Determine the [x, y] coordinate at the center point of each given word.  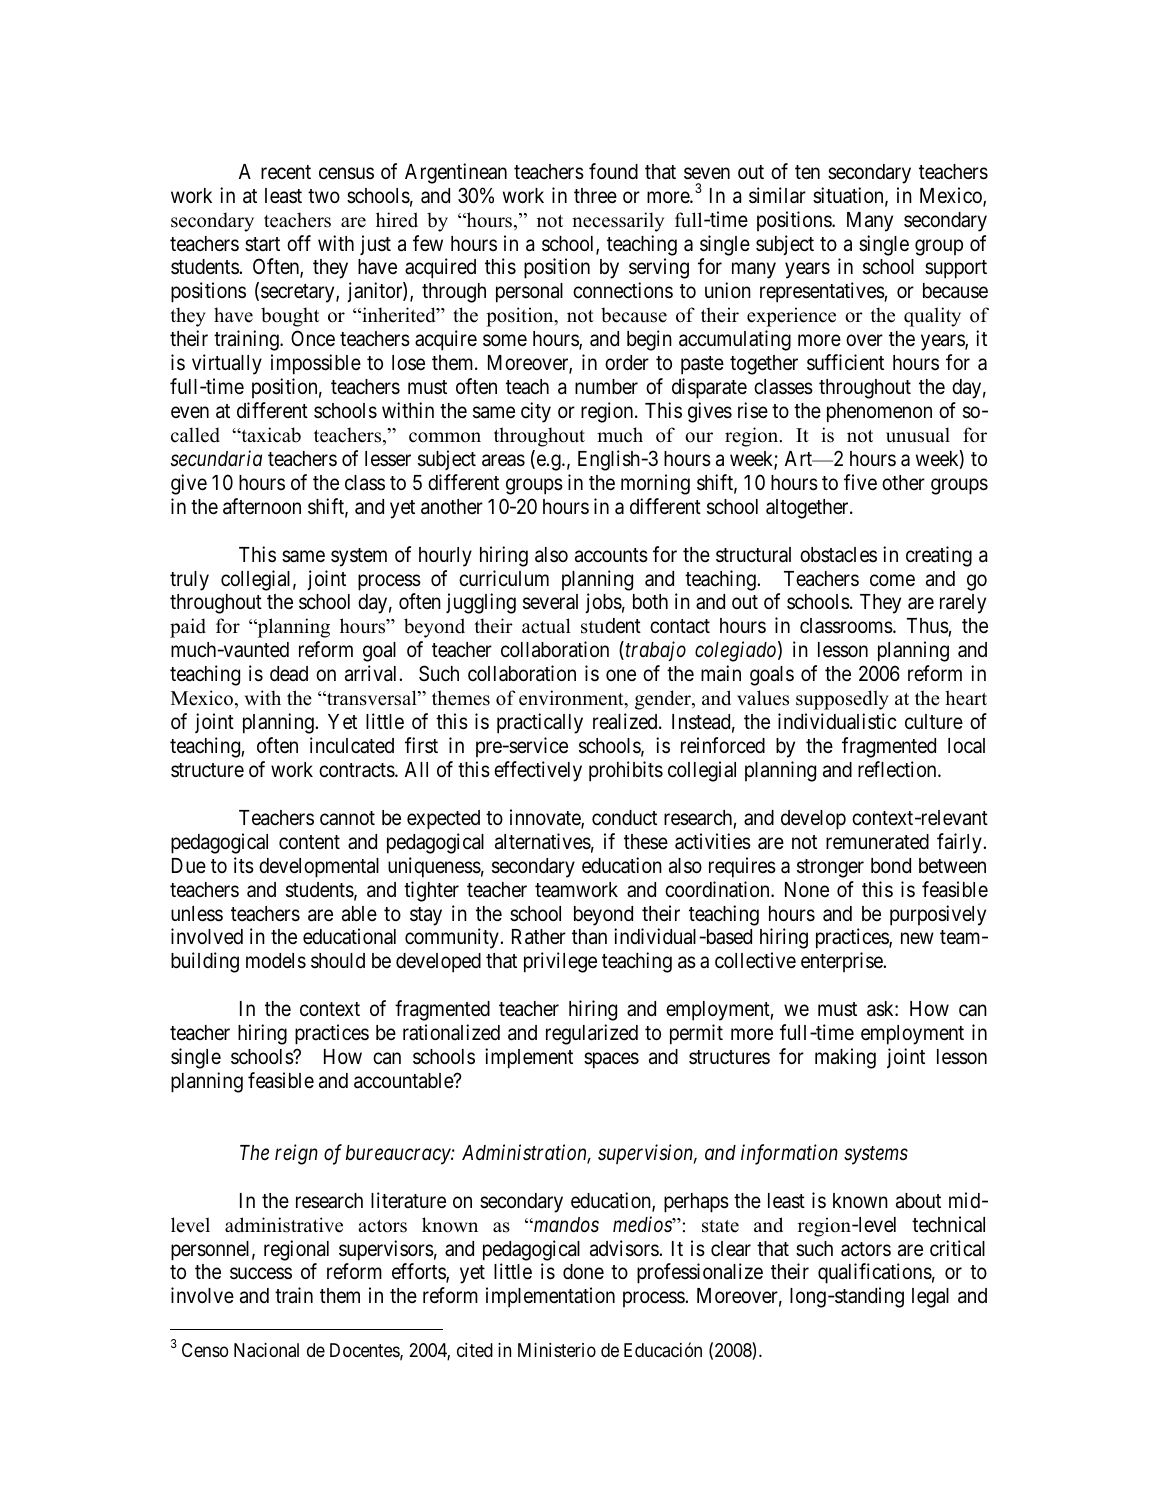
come [892, 580]
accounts [611, 555]
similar [777, 195]
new [917, 939]
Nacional [266, 1350]
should [338, 961]
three [595, 196]
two [324, 196]
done [583, 1272]
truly [189, 581]
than [589, 937]
